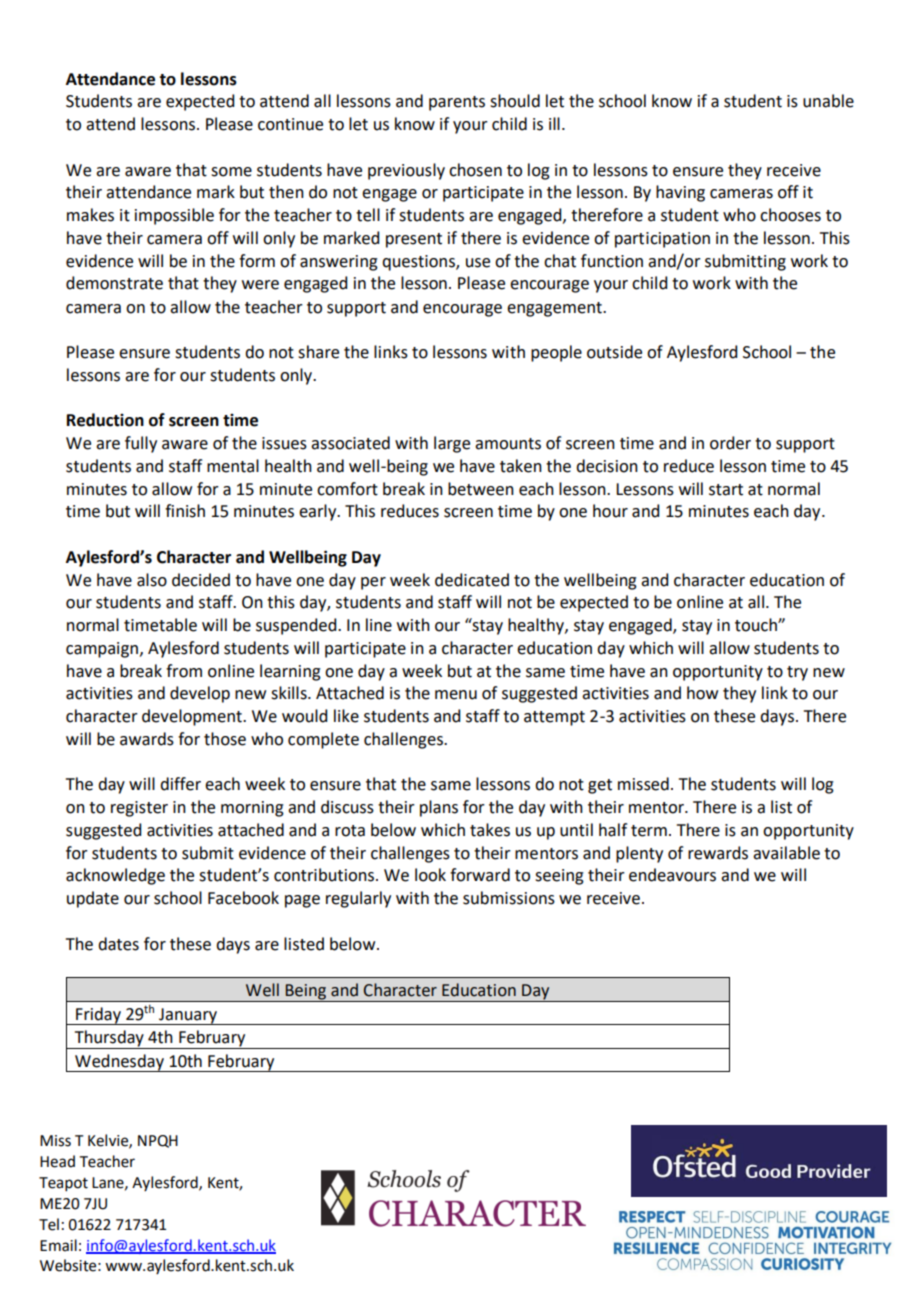 The image size is (924, 1308). Describe the element at coordinates (672, 875) in the screenshot. I see `endeavours` at that location.
